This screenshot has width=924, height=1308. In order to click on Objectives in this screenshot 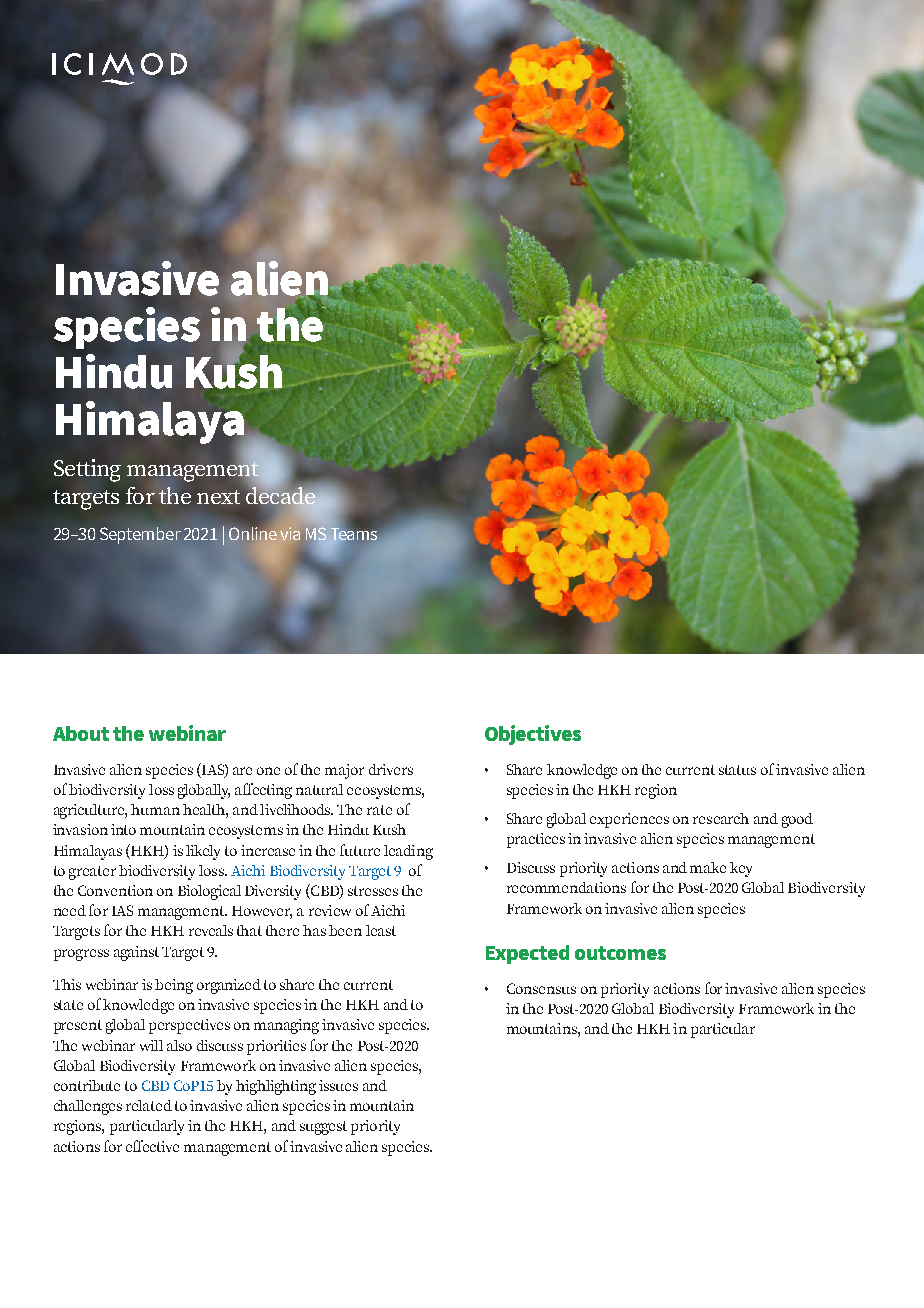, I will do `click(533, 735)`.
